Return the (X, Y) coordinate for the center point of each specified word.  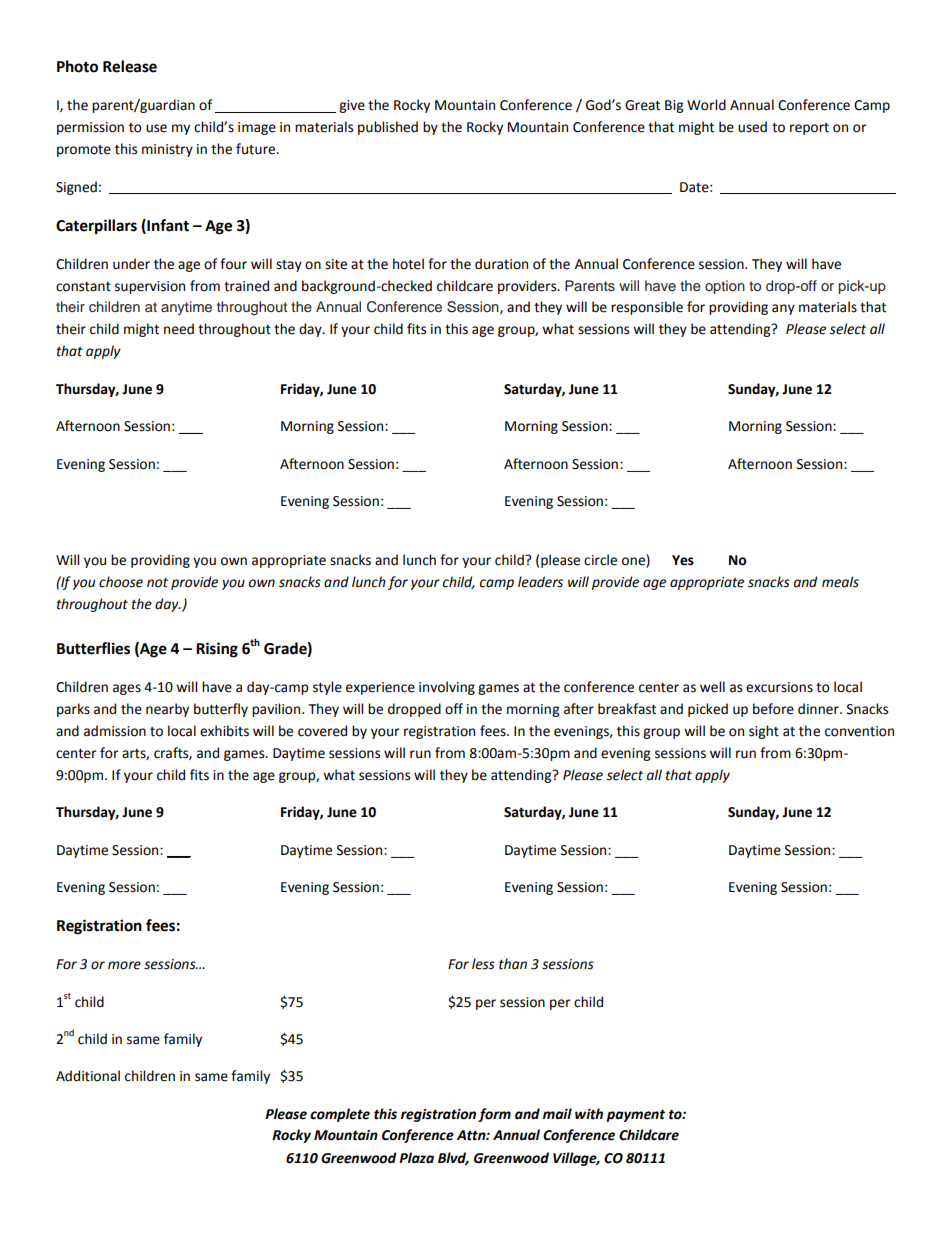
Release (130, 66)
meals (840, 582)
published (388, 128)
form (494, 1115)
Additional (88, 1076)
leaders (540, 582)
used (752, 127)
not (157, 583)
